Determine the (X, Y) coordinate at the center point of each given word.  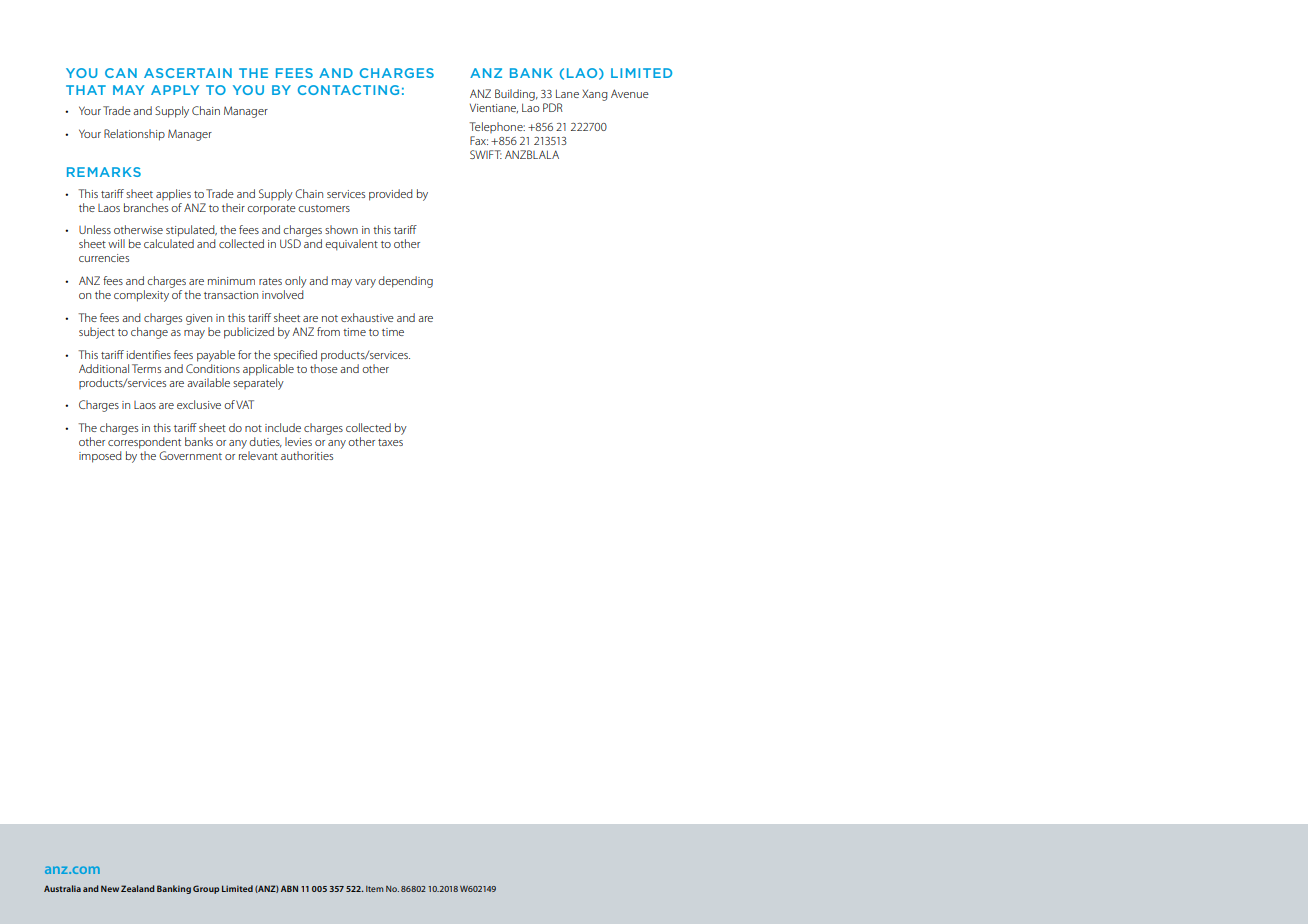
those (324, 367)
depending (405, 282)
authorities (307, 455)
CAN (121, 73)
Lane (567, 93)
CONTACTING (348, 90)
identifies (149, 354)
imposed (100, 457)
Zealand (138, 888)
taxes (390, 442)
